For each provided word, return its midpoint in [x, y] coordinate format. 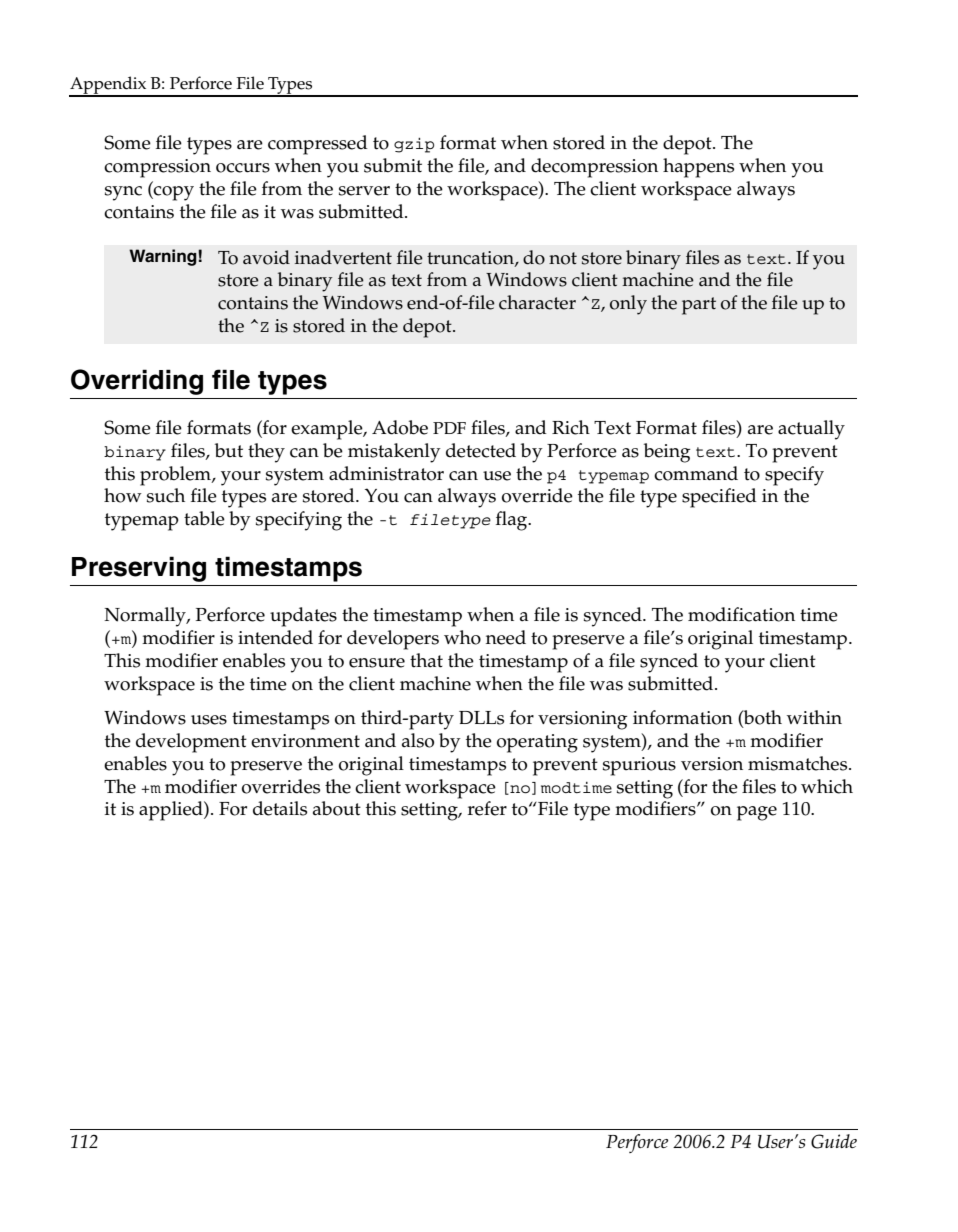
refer [487, 808]
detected [481, 450]
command [696, 473]
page [757, 813]
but [229, 450]
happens [698, 168]
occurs [243, 168]
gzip [414, 145]
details [280, 808]
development [191, 743]
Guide [834, 1141]
